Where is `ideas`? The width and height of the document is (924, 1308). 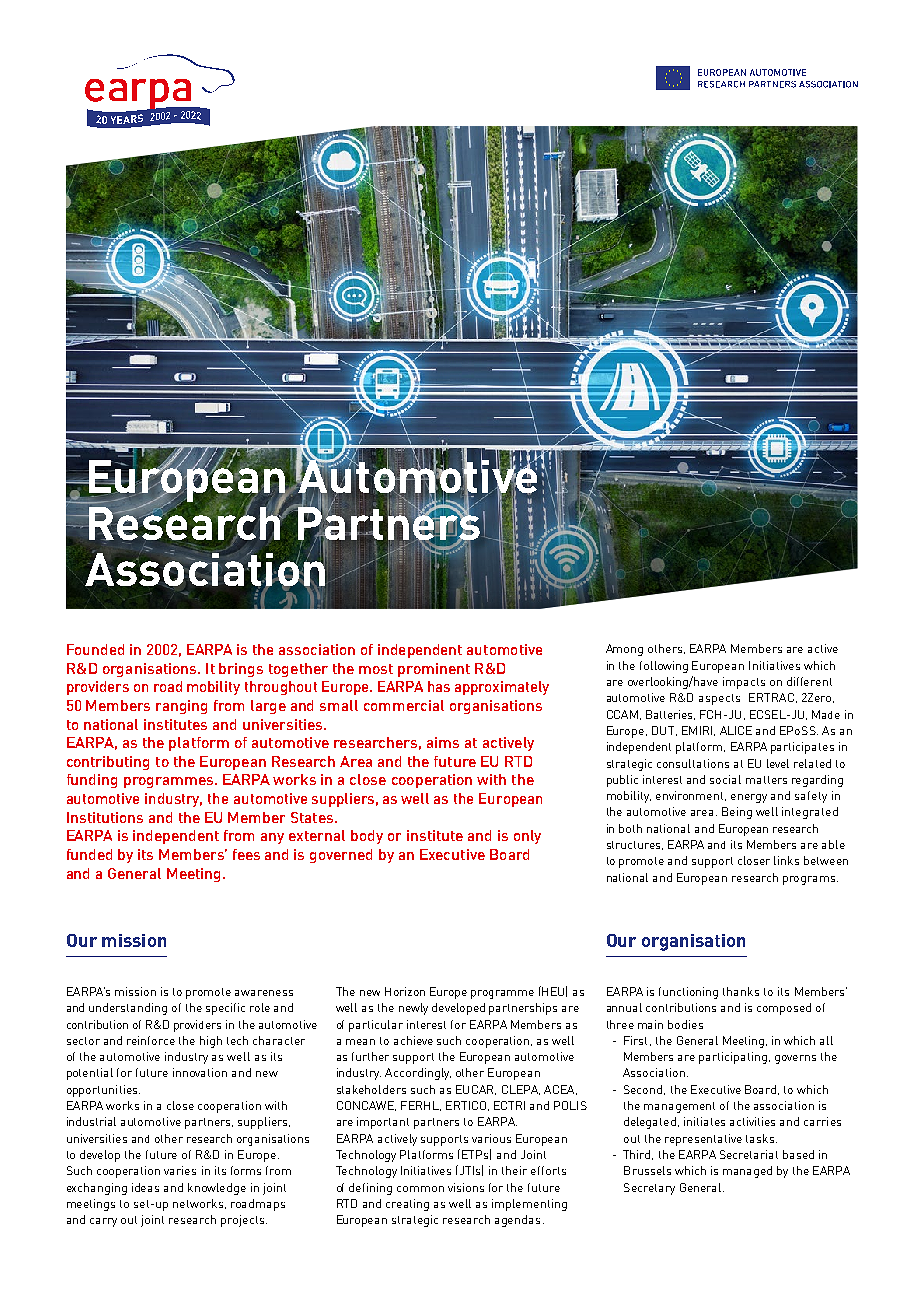 ideas is located at coordinates (145, 1187).
